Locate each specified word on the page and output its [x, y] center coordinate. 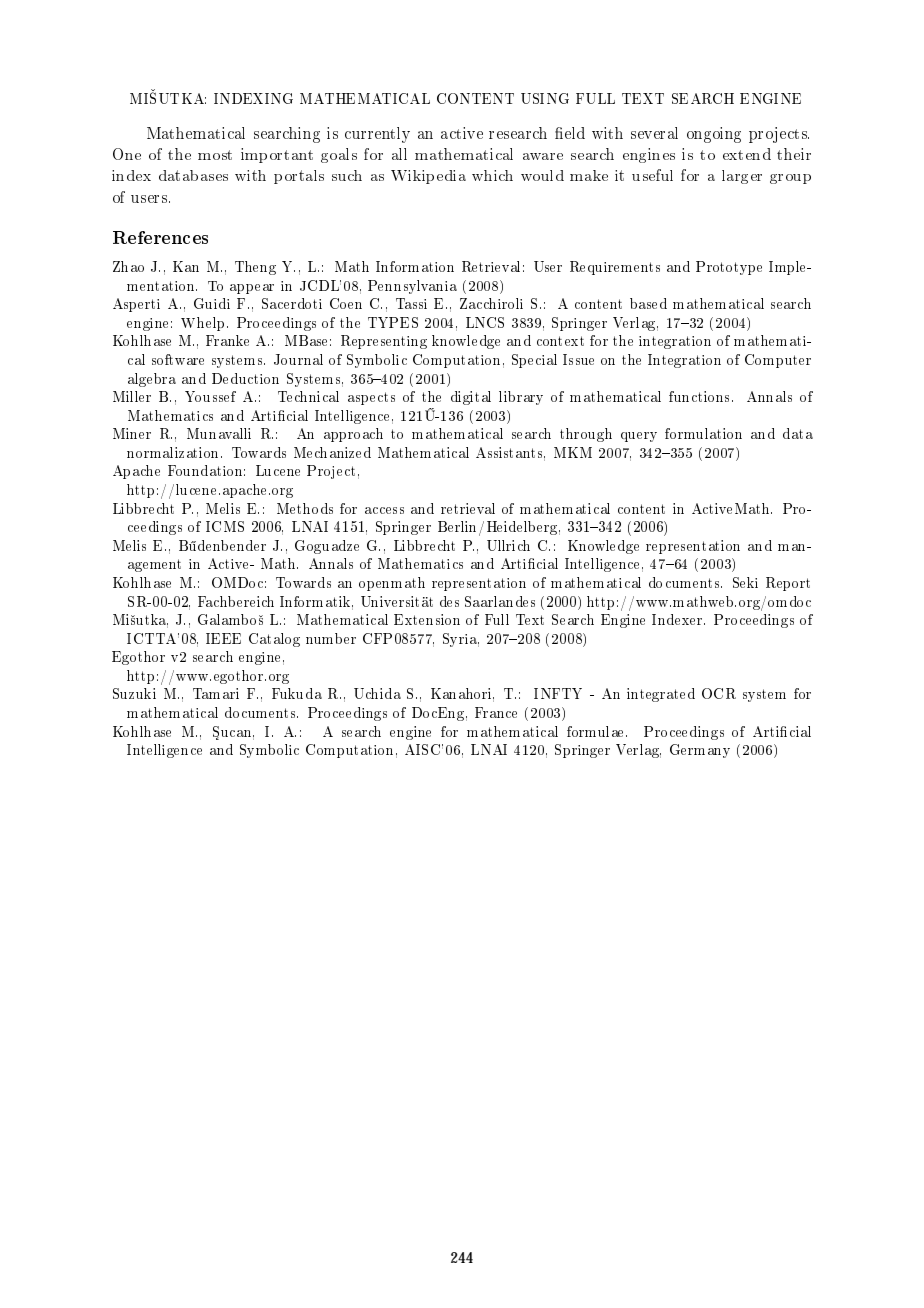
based [648, 303]
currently [377, 135]
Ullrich [508, 545]
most [215, 155]
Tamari [216, 693]
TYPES [393, 322]
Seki [745, 582]
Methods [305, 508]
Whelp [202, 324]
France [496, 712]
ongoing [714, 135]
